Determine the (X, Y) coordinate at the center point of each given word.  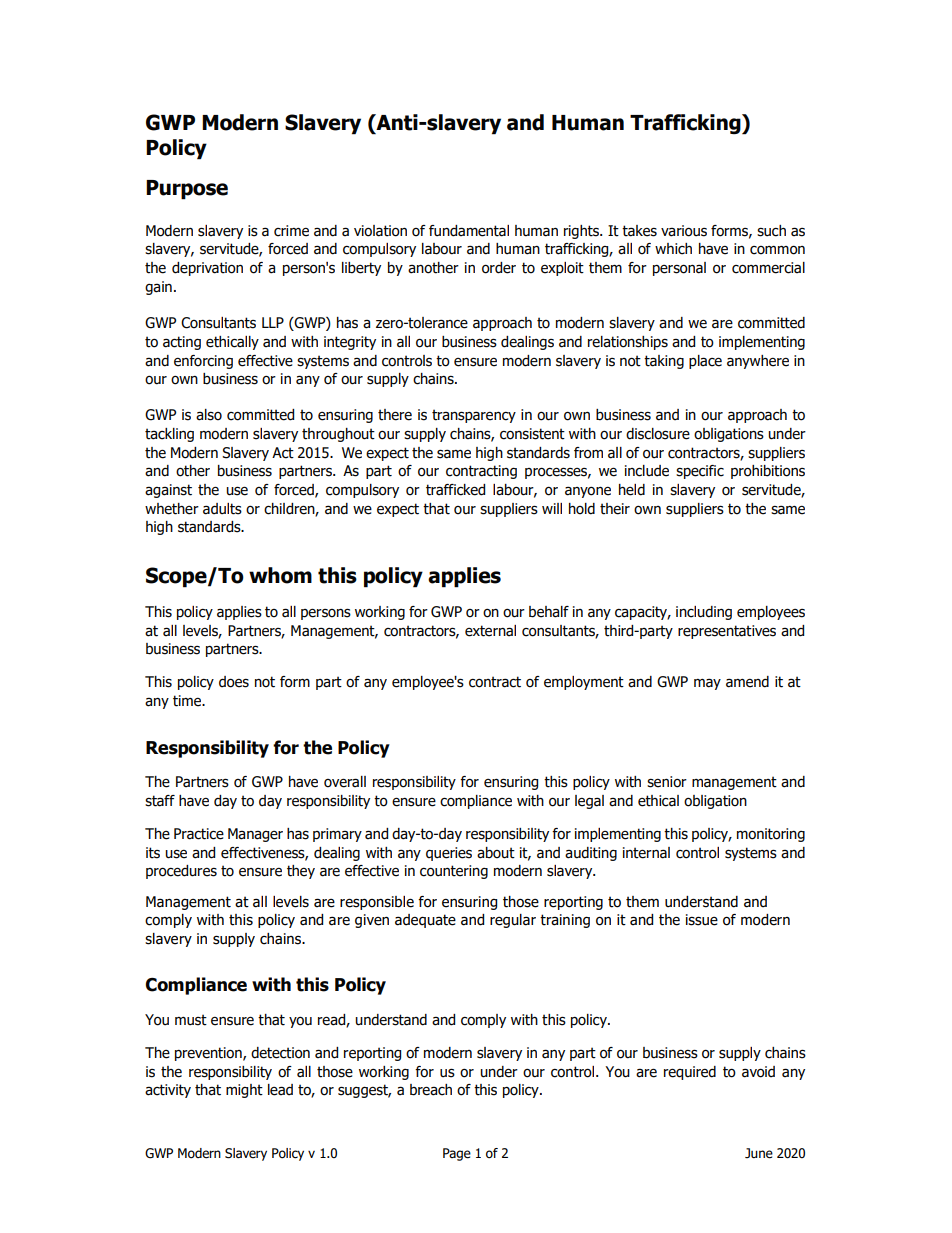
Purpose (187, 190)
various (684, 231)
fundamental (469, 231)
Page (457, 1154)
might (244, 1091)
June (759, 1153)
